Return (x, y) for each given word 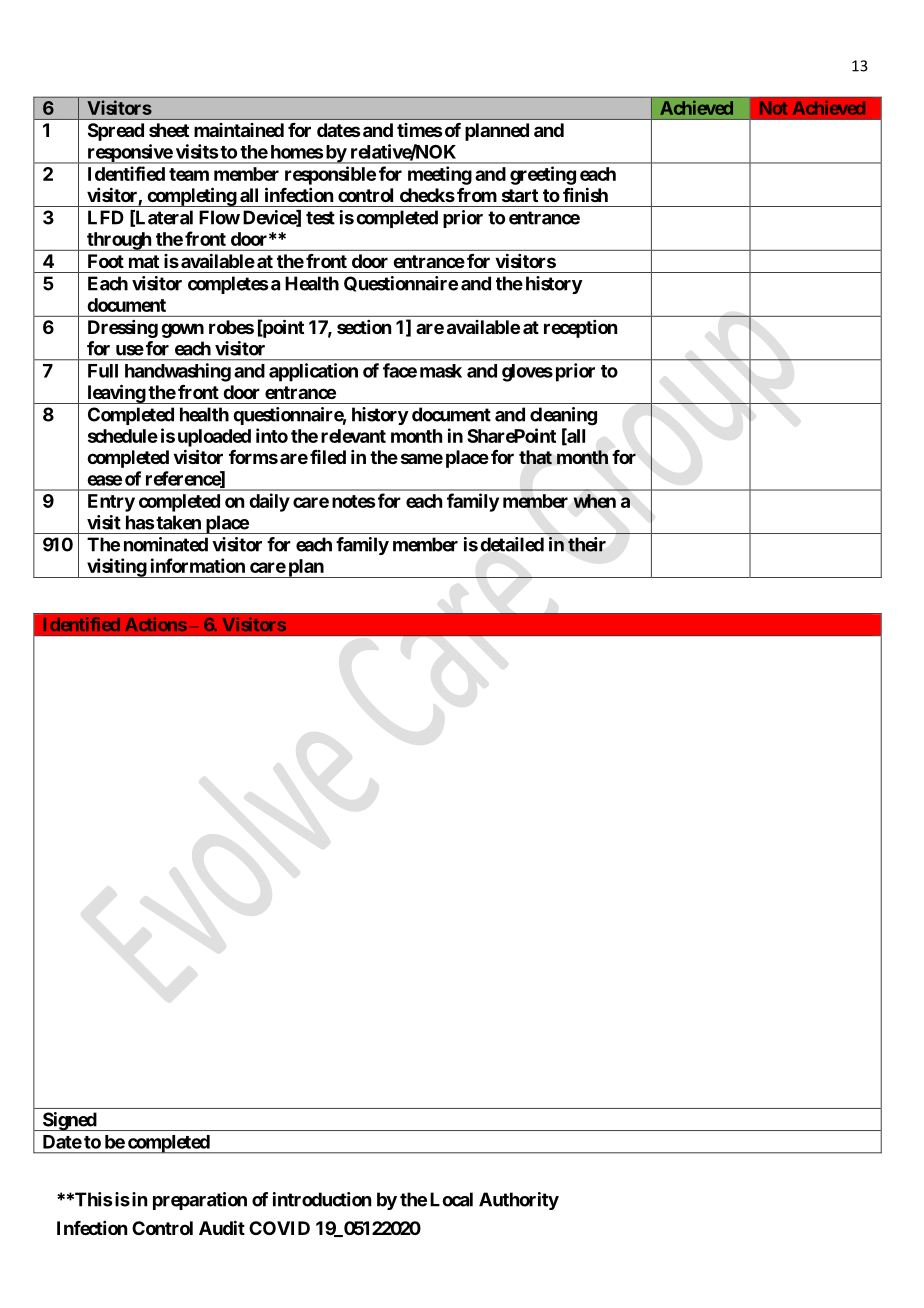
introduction (322, 1199)
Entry (111, 503)
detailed (512, 544)
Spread (116, 132)
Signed (69, 1121)
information (198, 565)
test (320, 218)
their (587, 544)
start (520, 195)
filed (328, 457)
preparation (200, 1201)
